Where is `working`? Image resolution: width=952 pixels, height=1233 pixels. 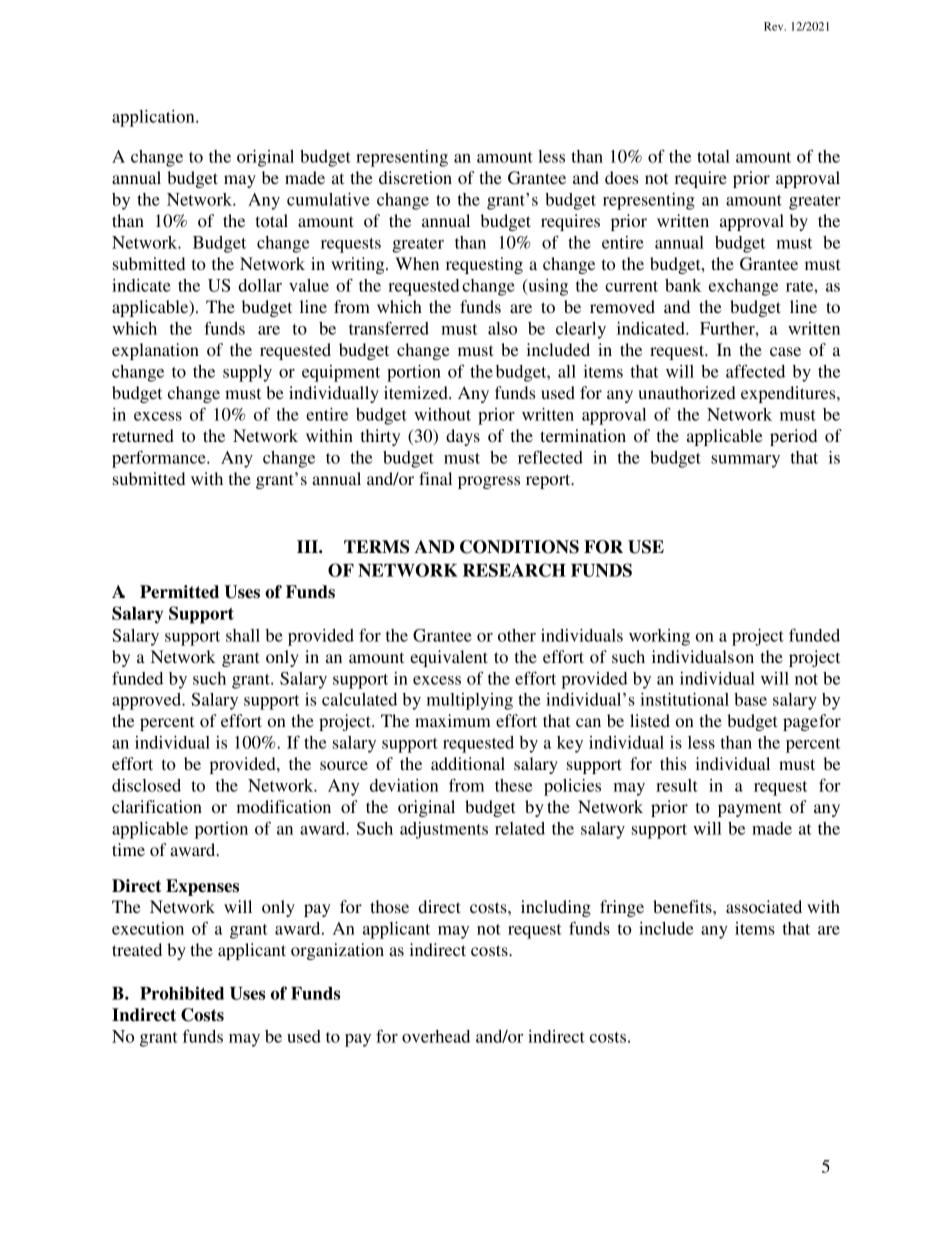
working is located at coordinates (659, 637).
